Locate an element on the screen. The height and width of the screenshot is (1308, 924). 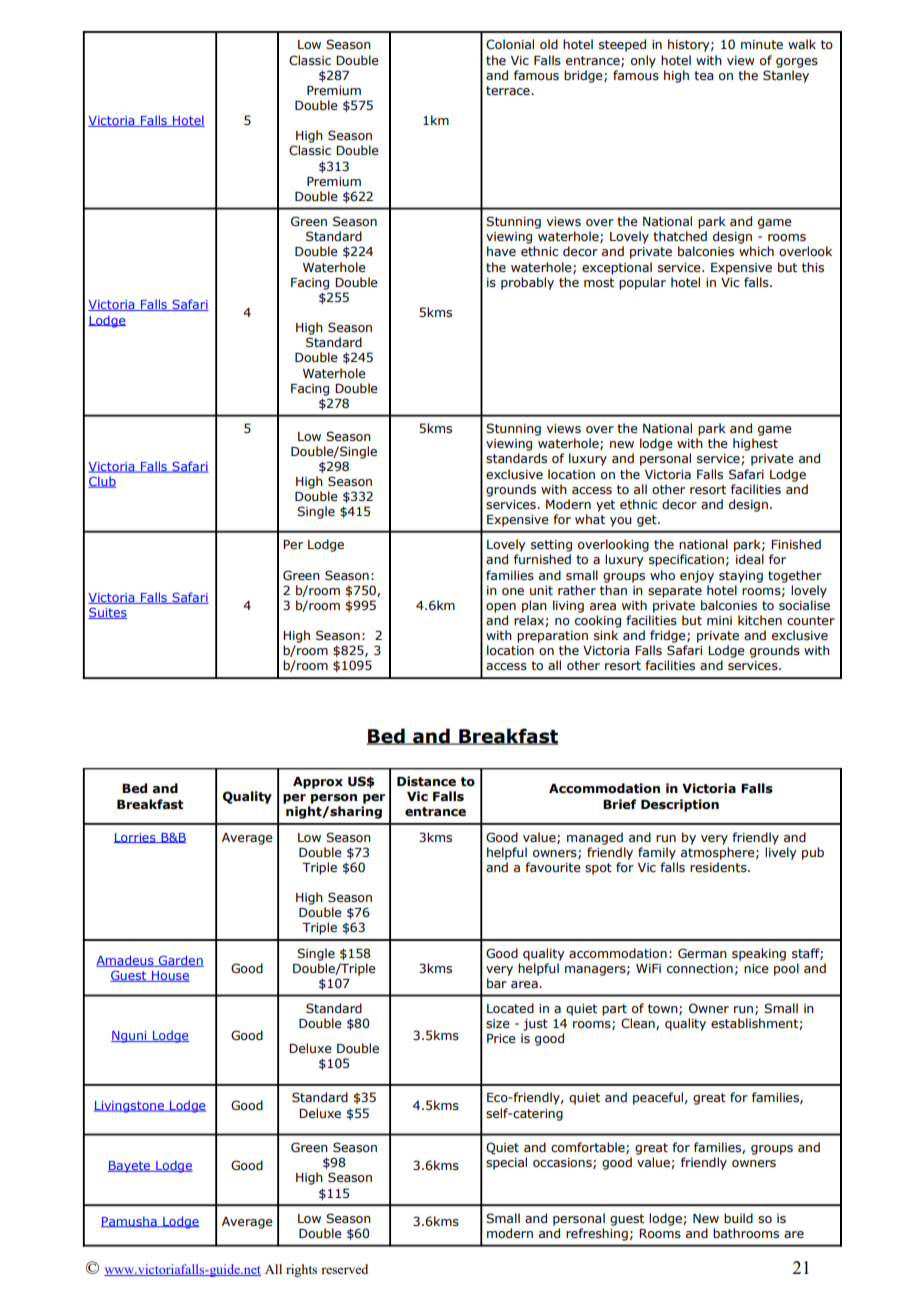
special is located at coordinates (506, 1163).
